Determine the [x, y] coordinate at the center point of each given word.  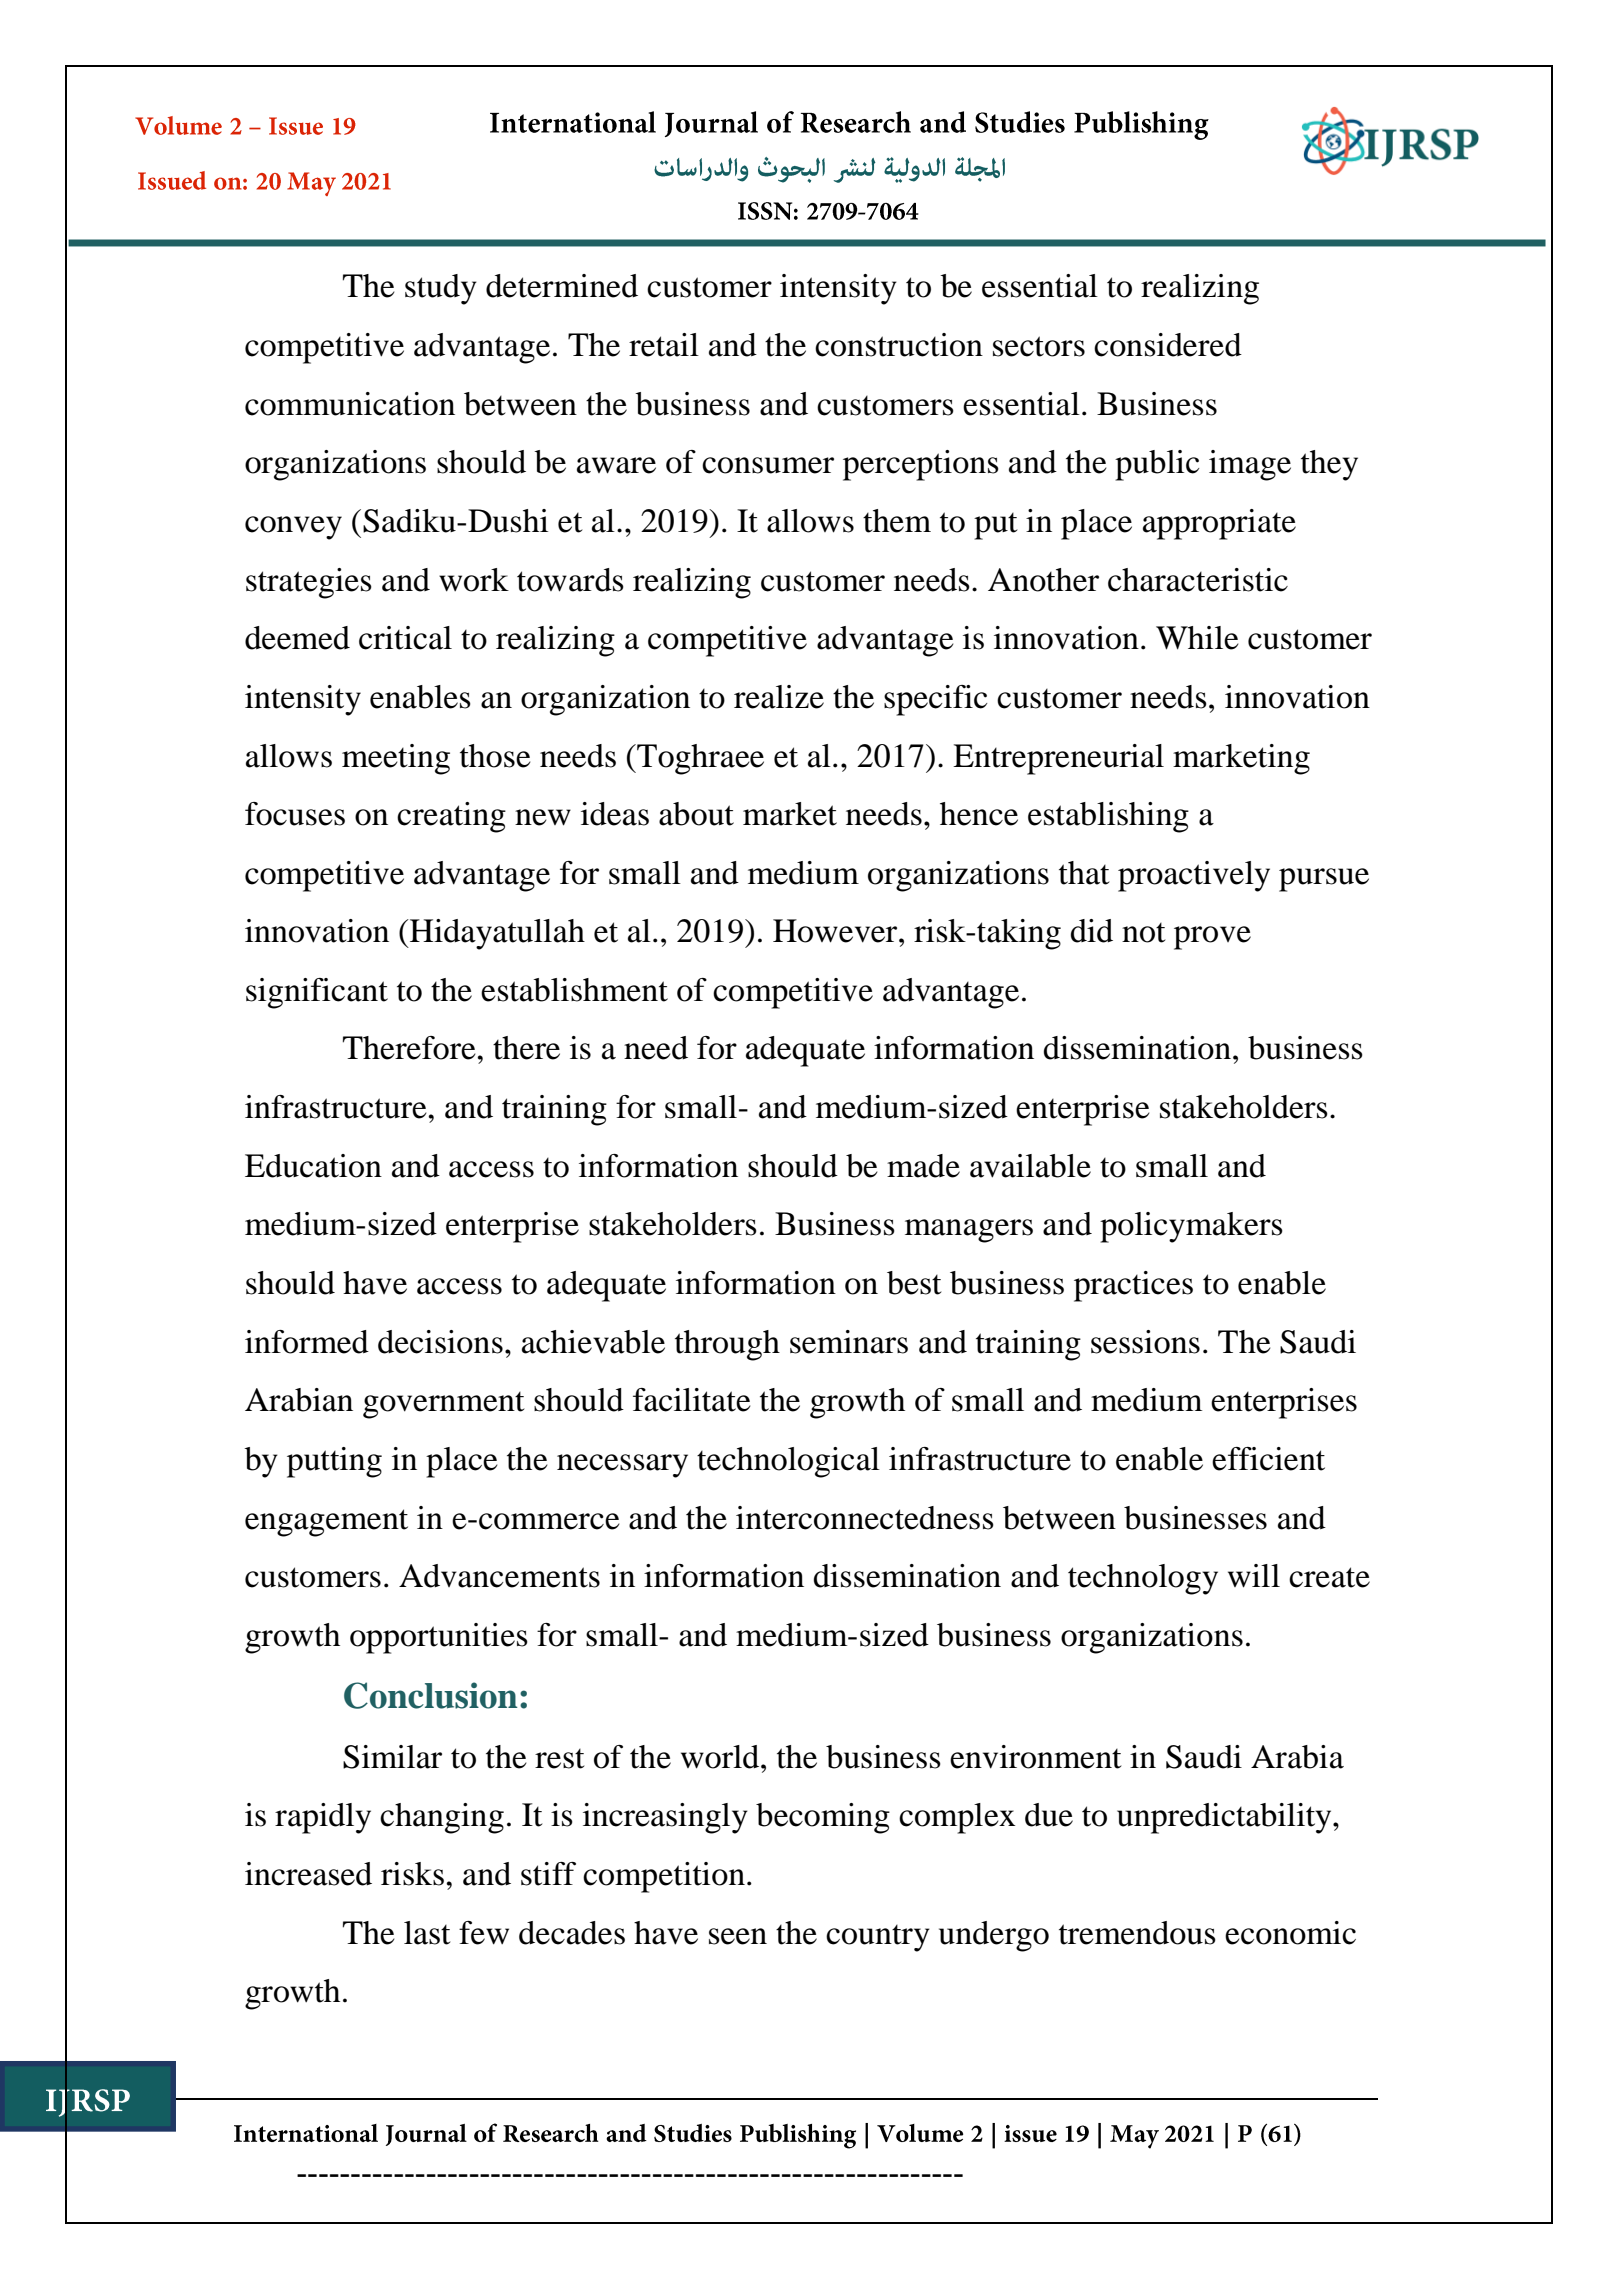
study [441, 289]
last [427, 1933]
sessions [1145, 1342]
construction [899, 345]
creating [451, 817]
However [836, 931]
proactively [1194, 876]
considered [1168, 345]
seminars [849, 1342]
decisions [440, 1342]
